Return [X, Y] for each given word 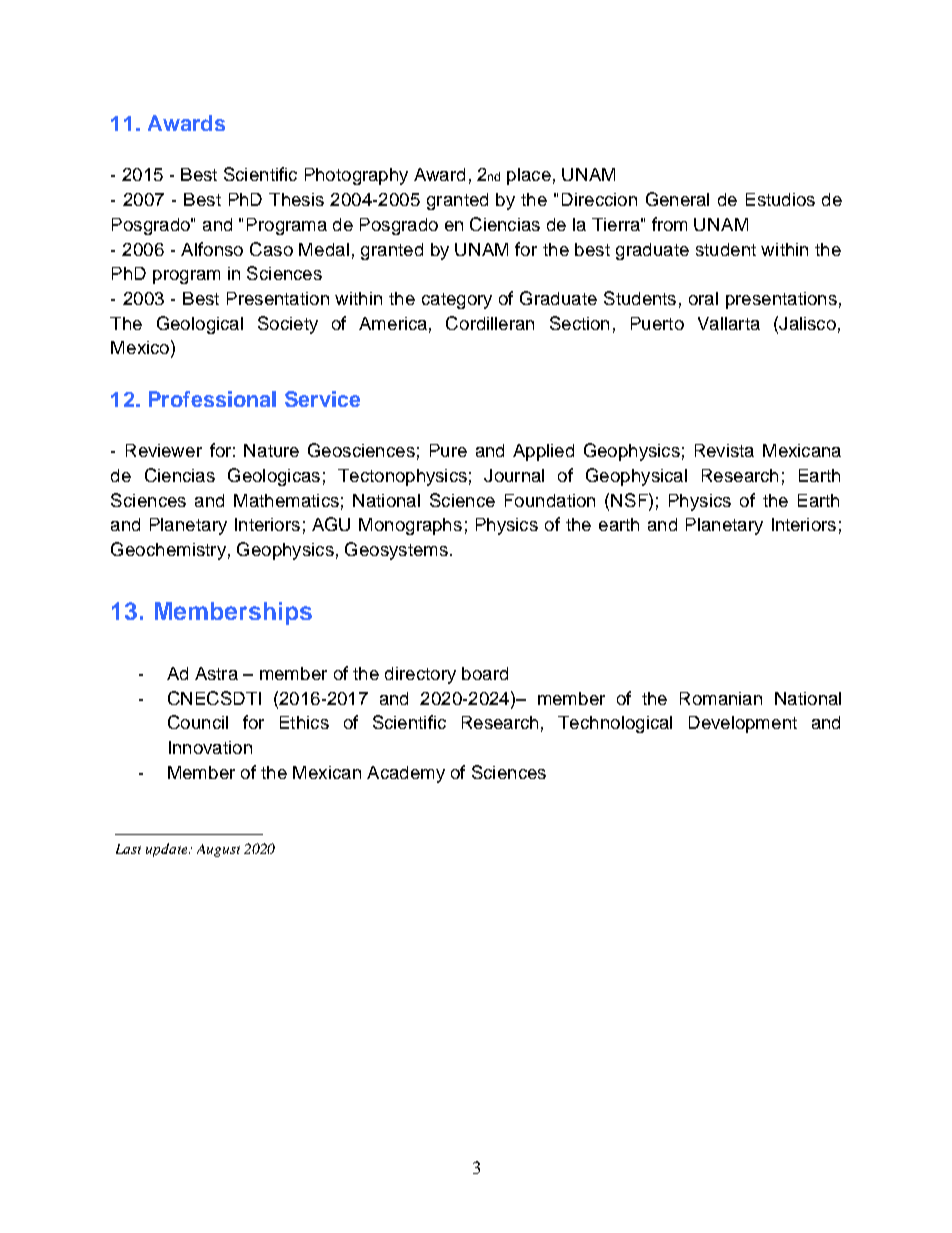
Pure [448, 450]
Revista [724, 450]
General [677, 199]
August [218, 850]
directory [420, 675]
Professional [212, 399]
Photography [356, 176]
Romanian [721, 698]
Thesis [296, 199]
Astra [216, 673]
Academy [406, 774]
